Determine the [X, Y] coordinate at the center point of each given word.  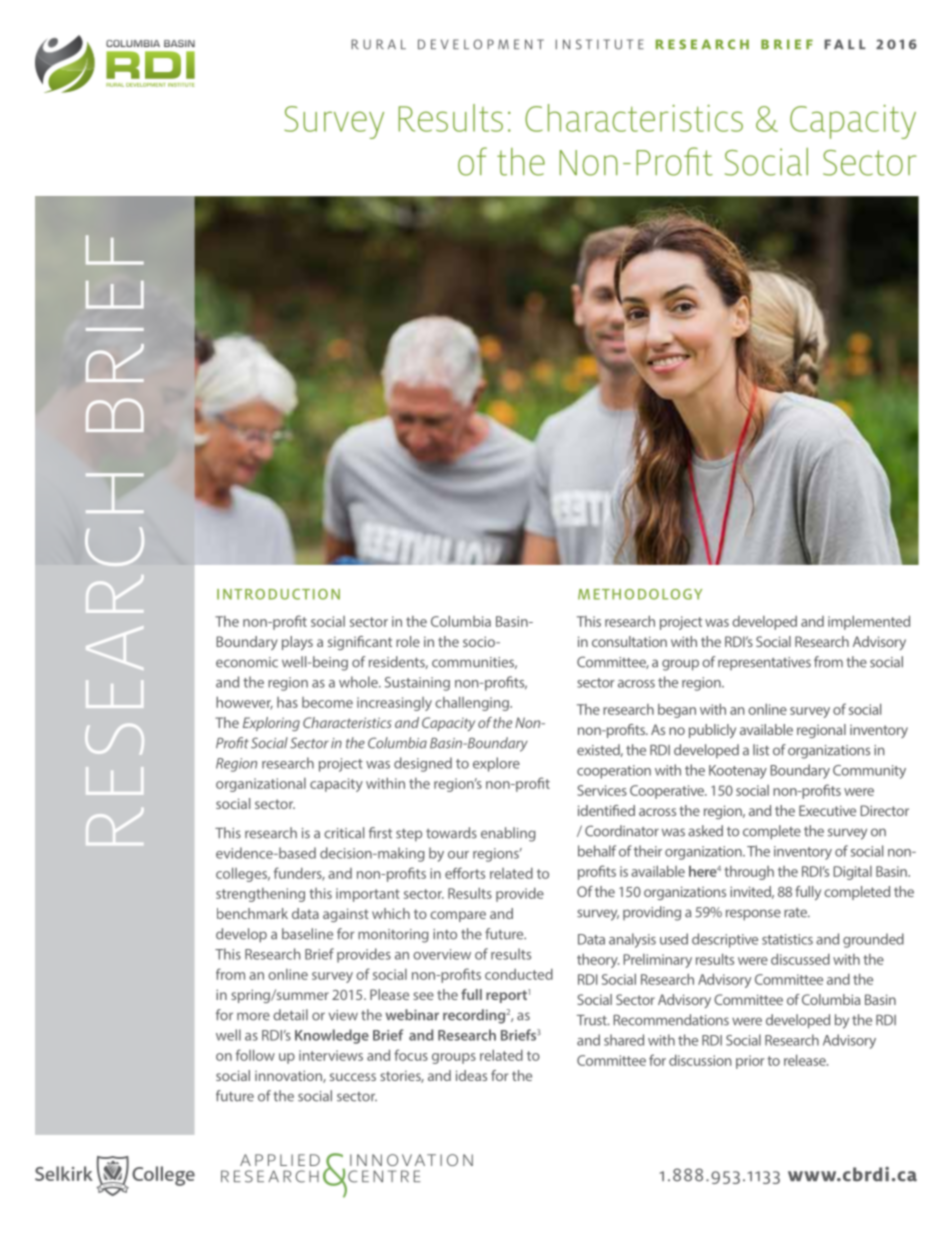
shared [624, 1040]
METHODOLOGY [640, 594]
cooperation [614, 772]
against [346, 915]
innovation [289, 1076]
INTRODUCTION [278, 594]
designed [423, 764]
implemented [869, 622]
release [806, 1060]
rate [796, 913]
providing [652, 913]
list [761, 750]
